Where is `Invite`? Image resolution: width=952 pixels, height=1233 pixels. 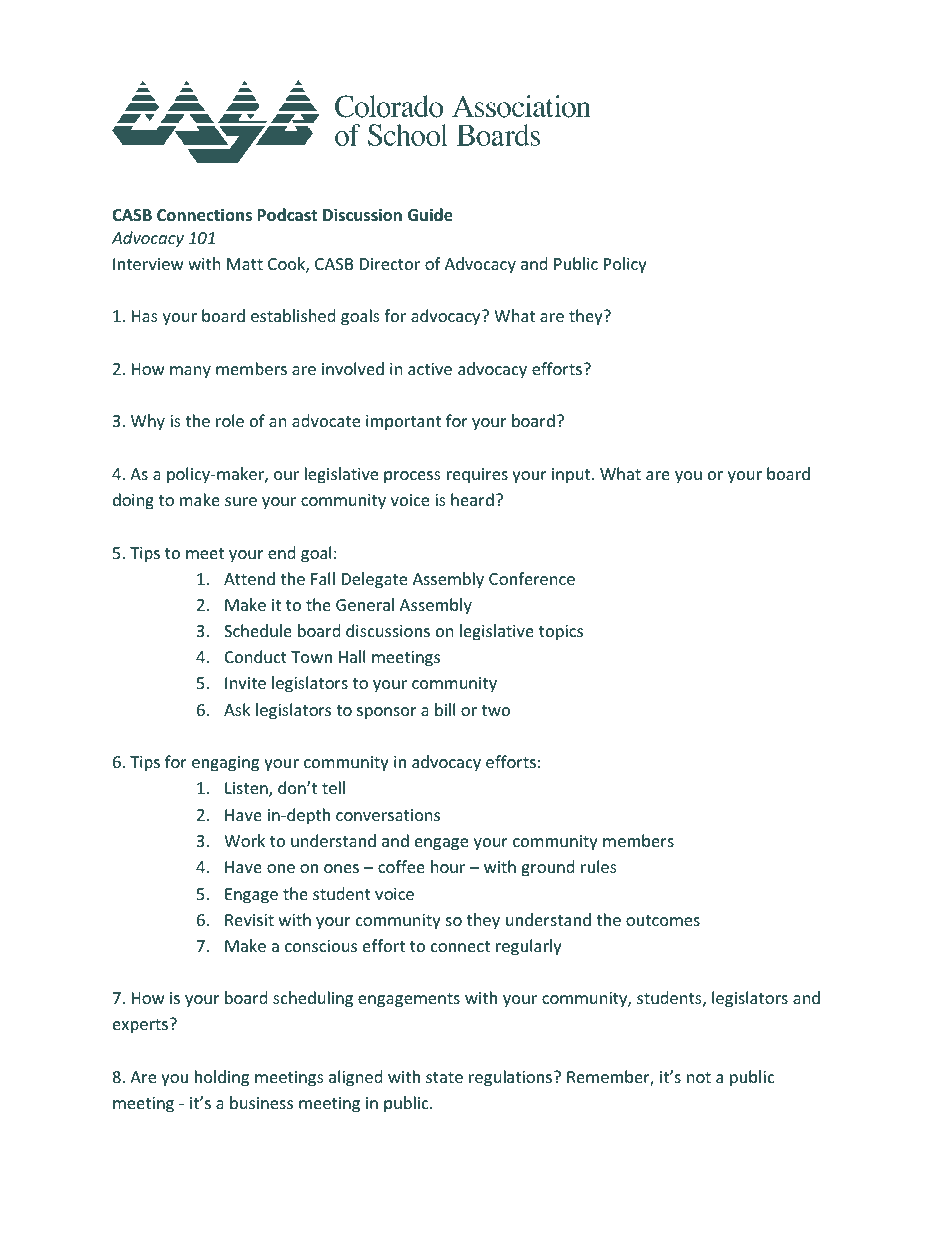 Invite is located at coordinates (245, 683).
